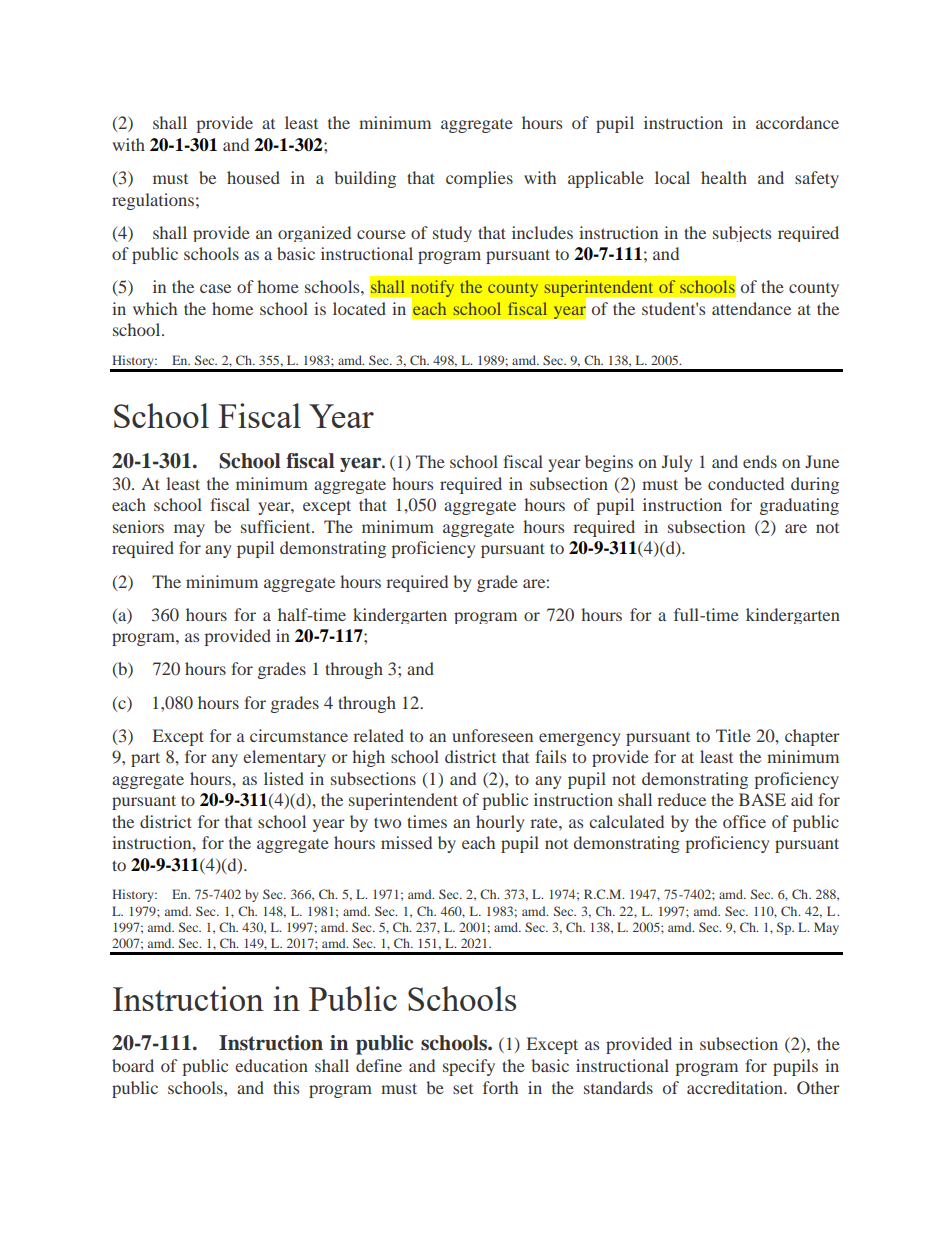  What do you see at coordinates (479, 179) in the image?
I see `complies` at bounding box center [479, 179].
